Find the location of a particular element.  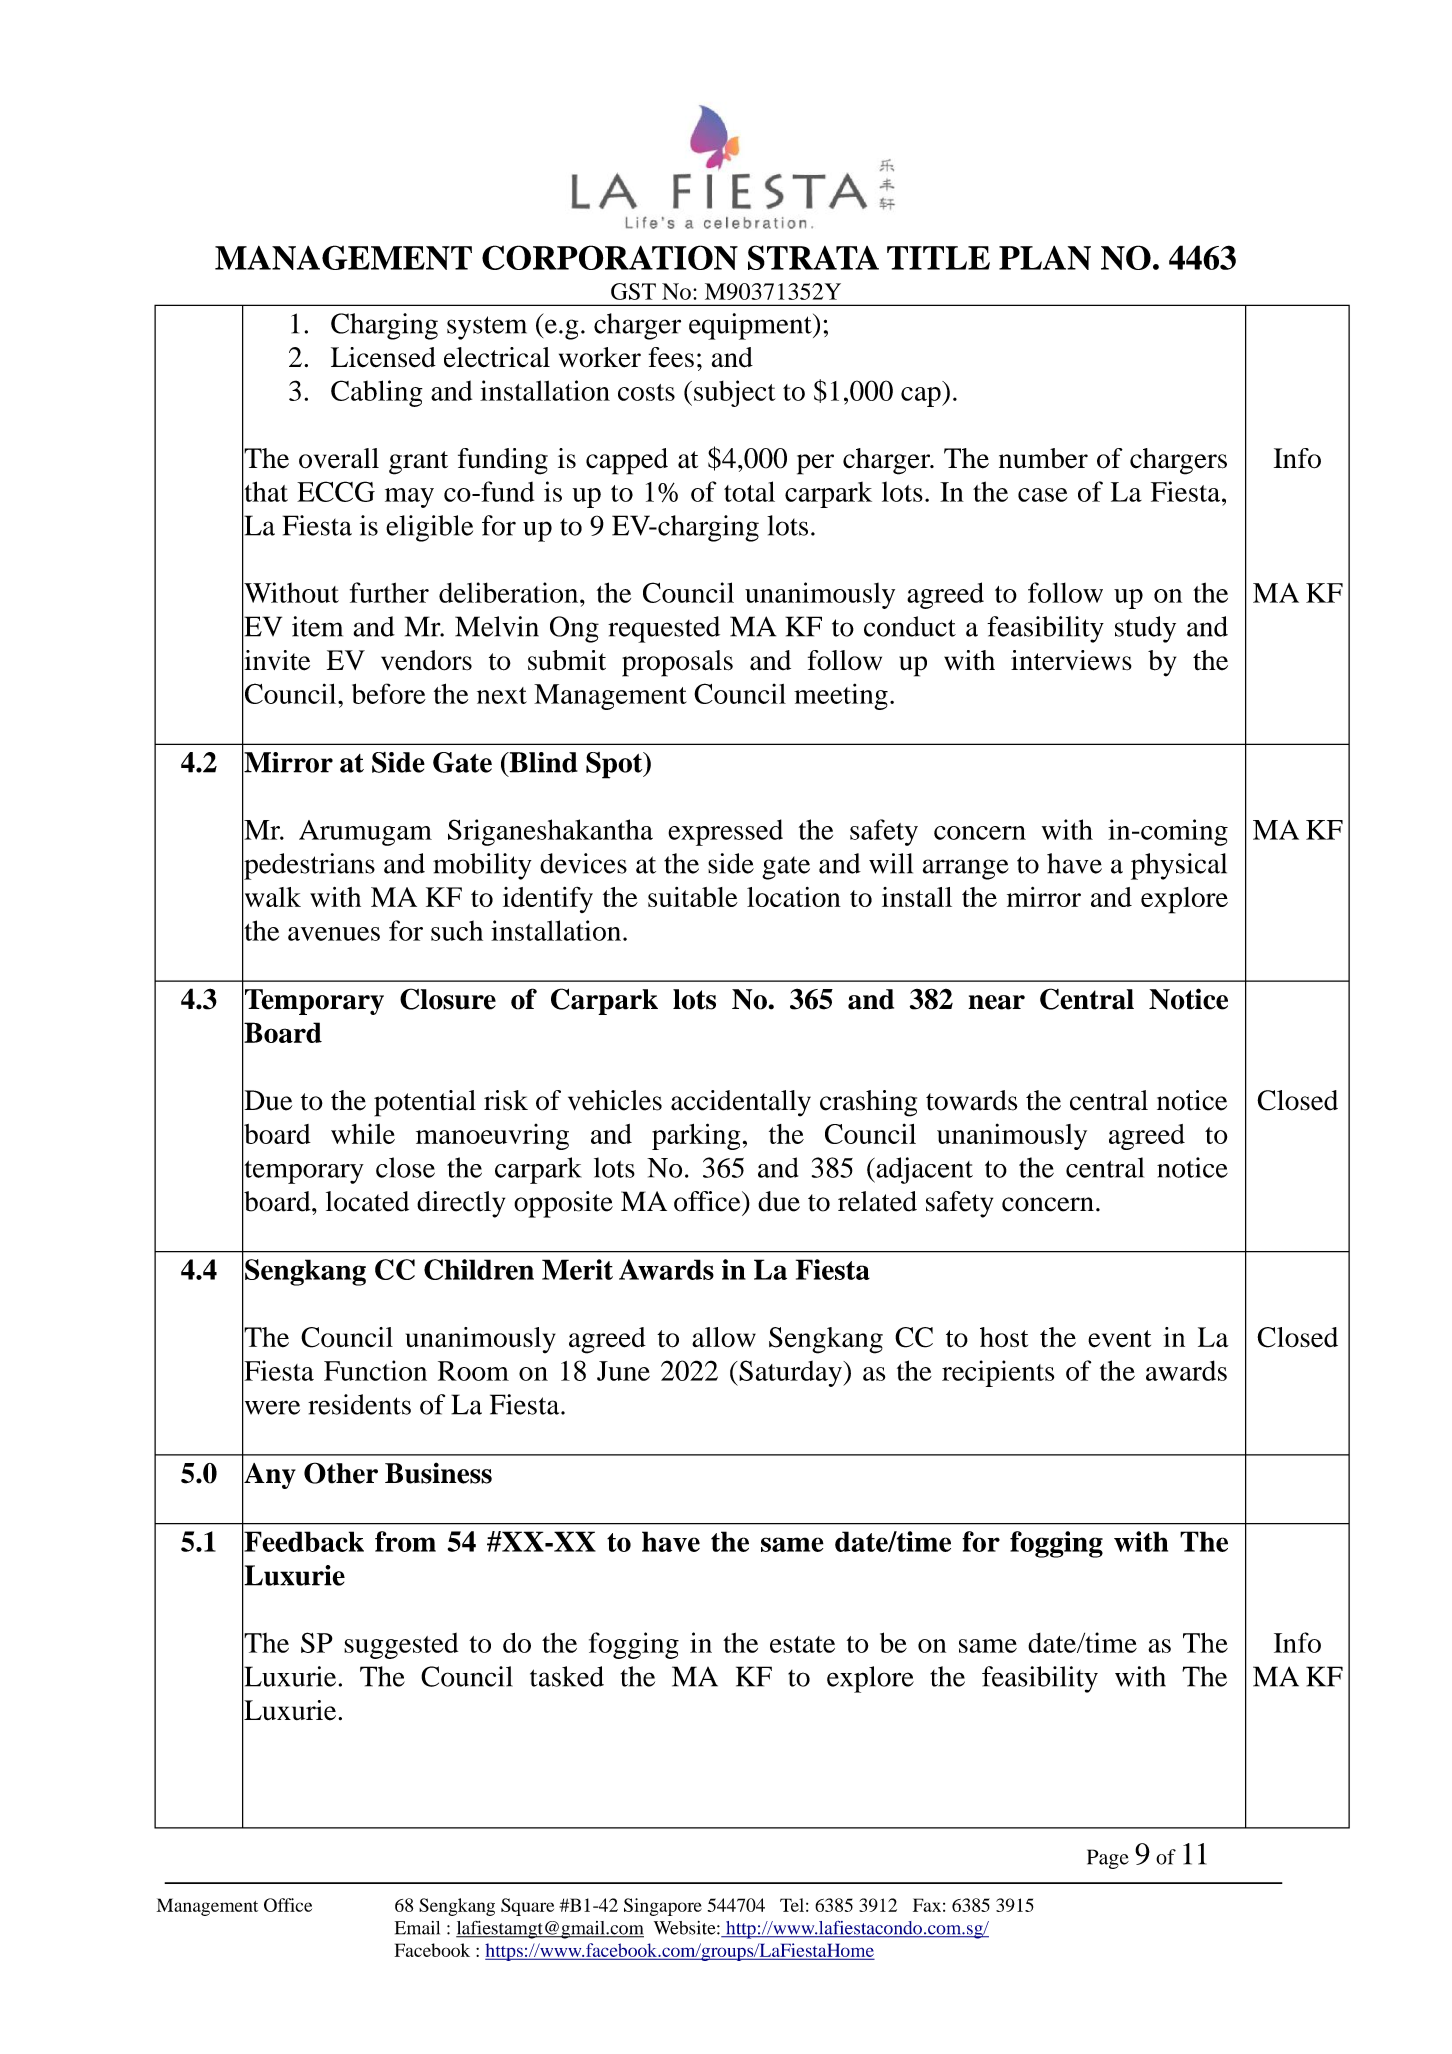

equipment is located at coordinates (751, 326).
